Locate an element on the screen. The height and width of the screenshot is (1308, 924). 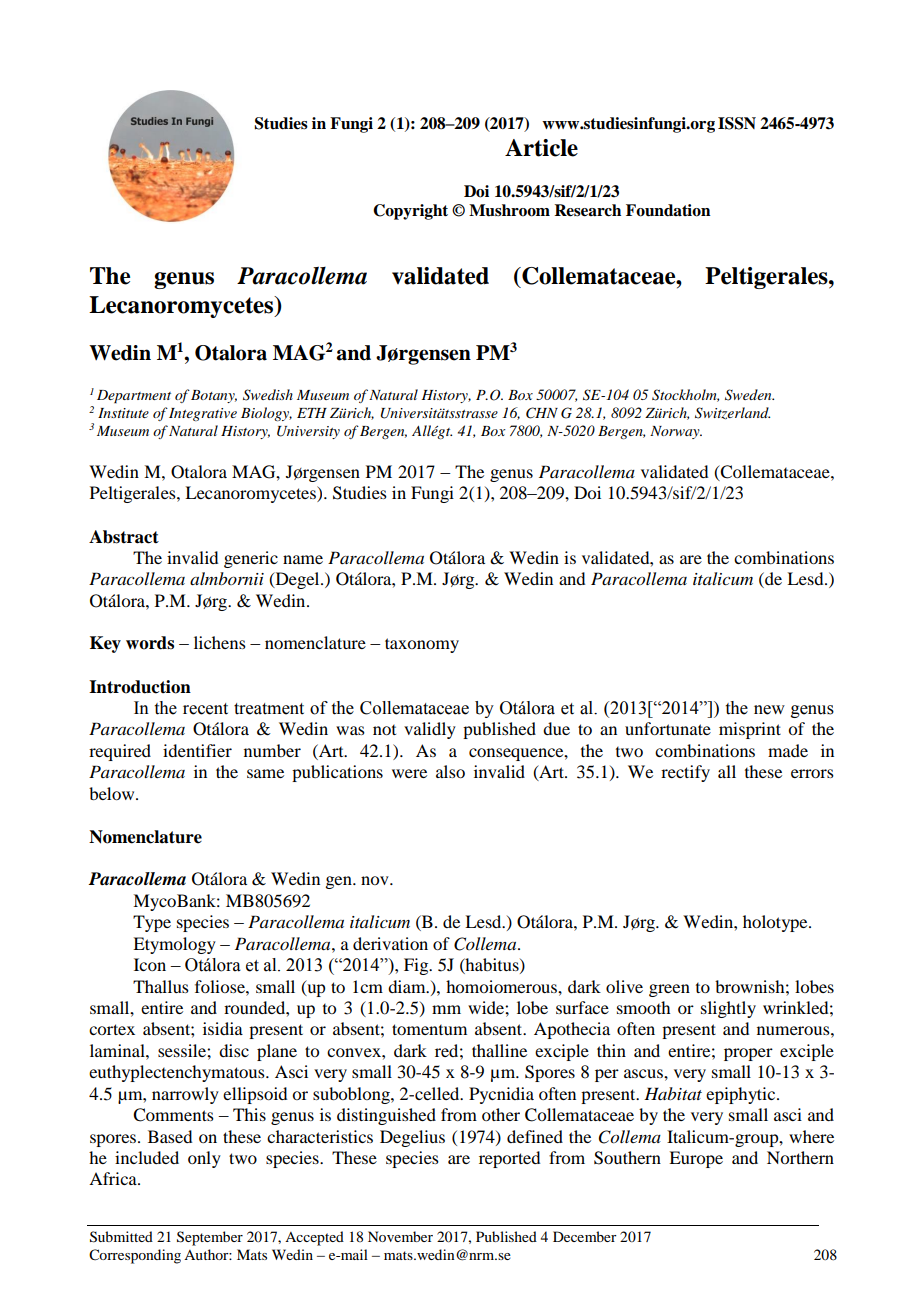
validly is located at coordinates (430, 730).
